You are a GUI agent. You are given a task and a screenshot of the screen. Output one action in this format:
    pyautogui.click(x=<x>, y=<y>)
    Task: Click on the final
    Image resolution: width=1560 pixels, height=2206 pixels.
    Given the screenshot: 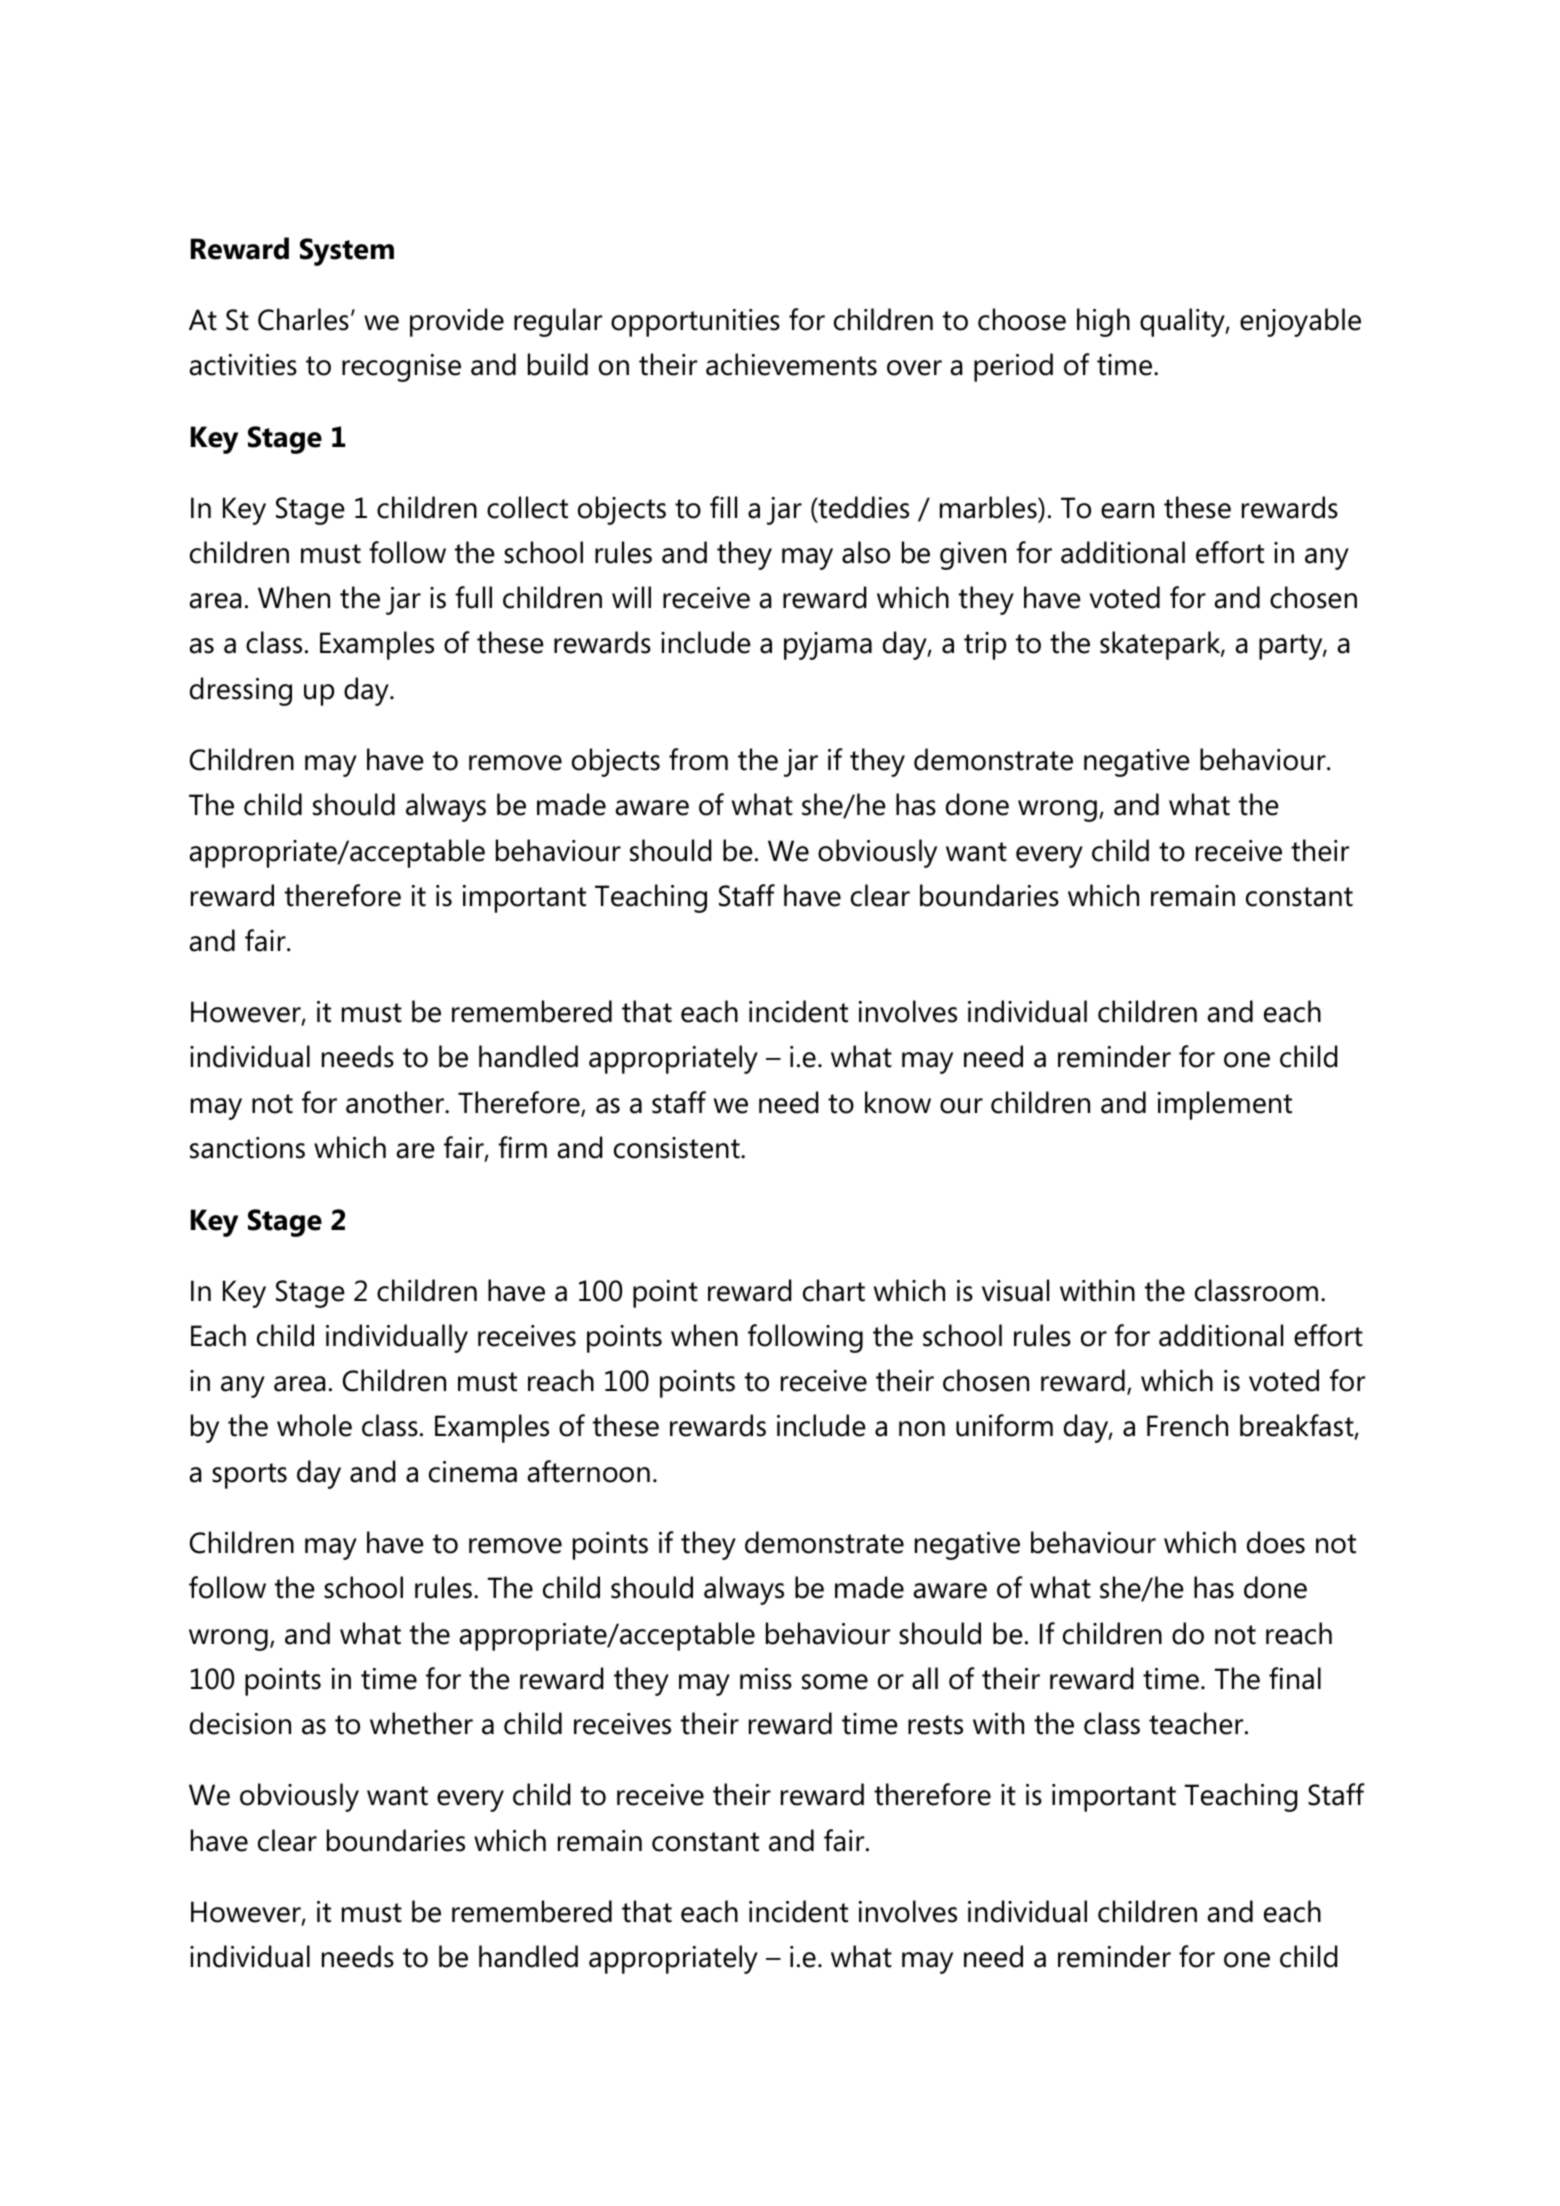 What is the action you would take?
    pyautogui.click(x=1295, y=1678)
